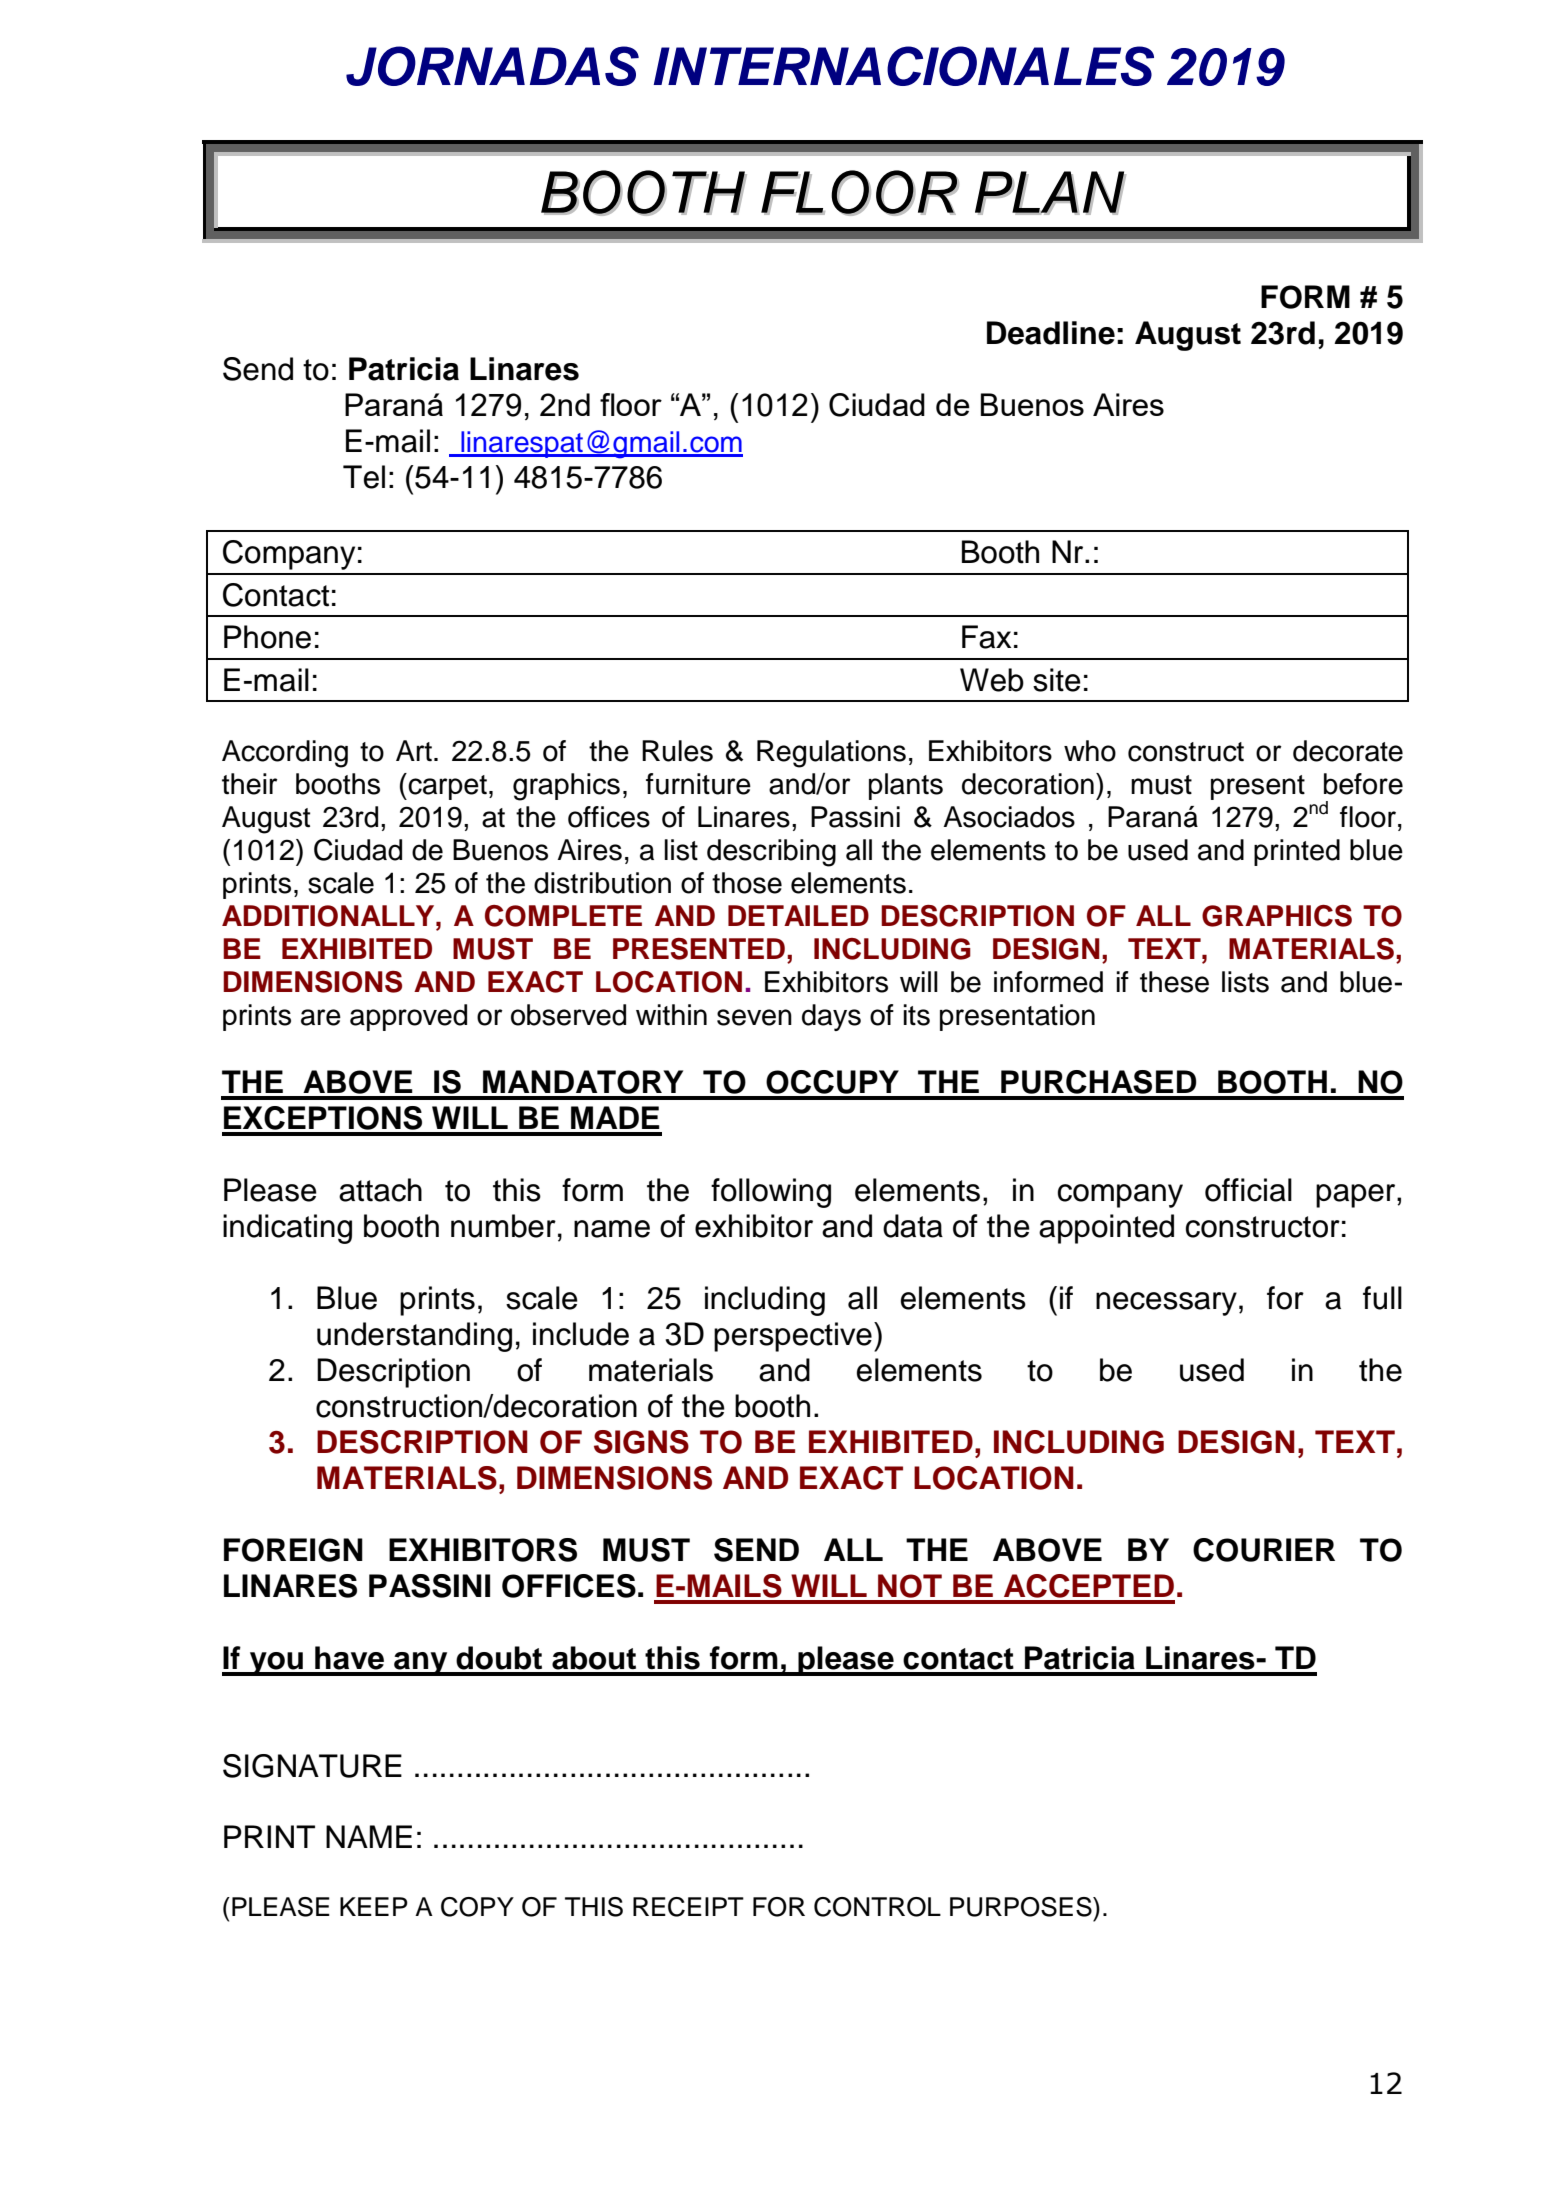 This document has width=1551, height=2194. Describe the element at coordinates (986, 637) in the document. I see `Fax` at that location.
